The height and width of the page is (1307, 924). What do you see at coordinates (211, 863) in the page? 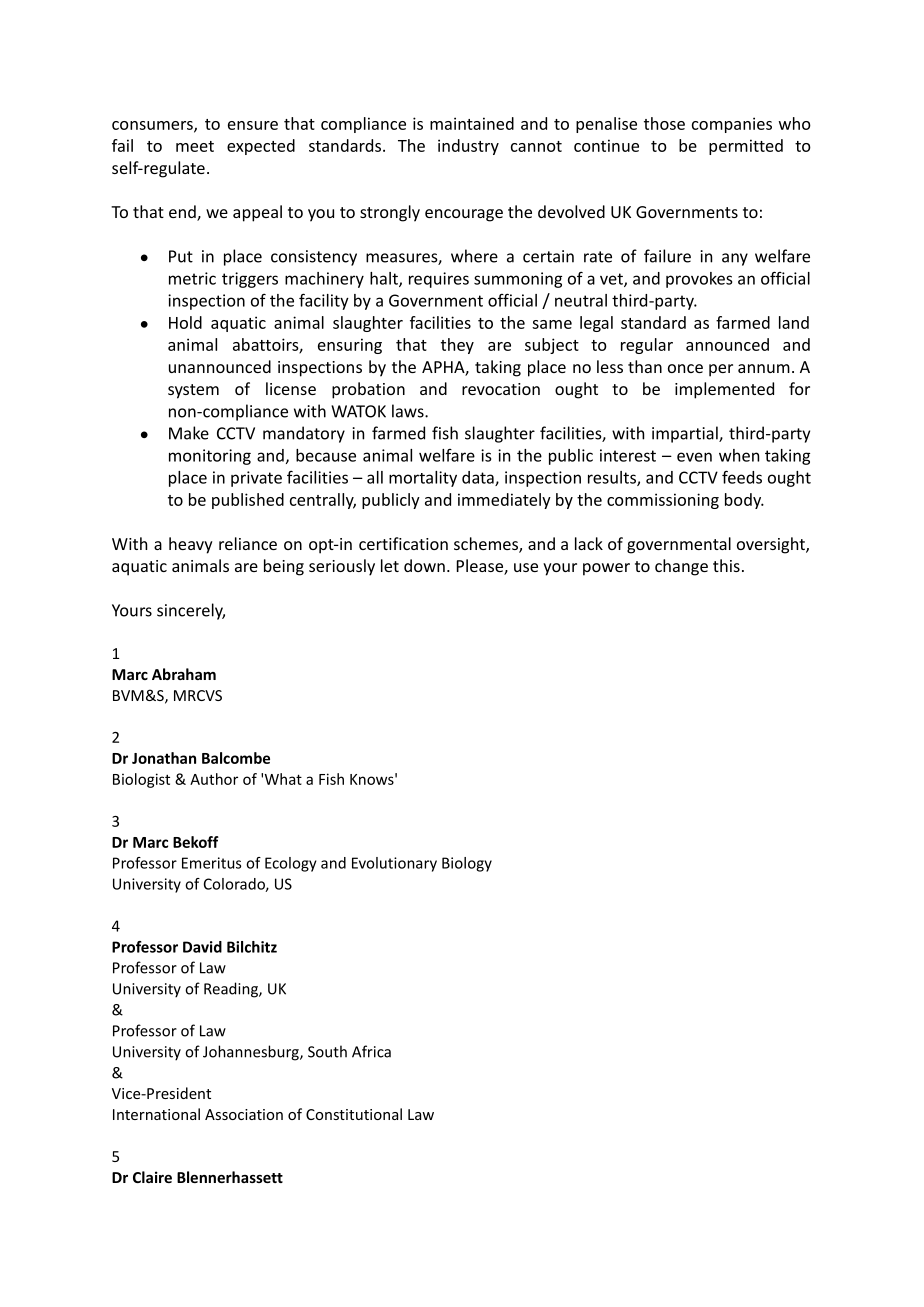
I see `Emeritus` at bounding box center [211, 863].
